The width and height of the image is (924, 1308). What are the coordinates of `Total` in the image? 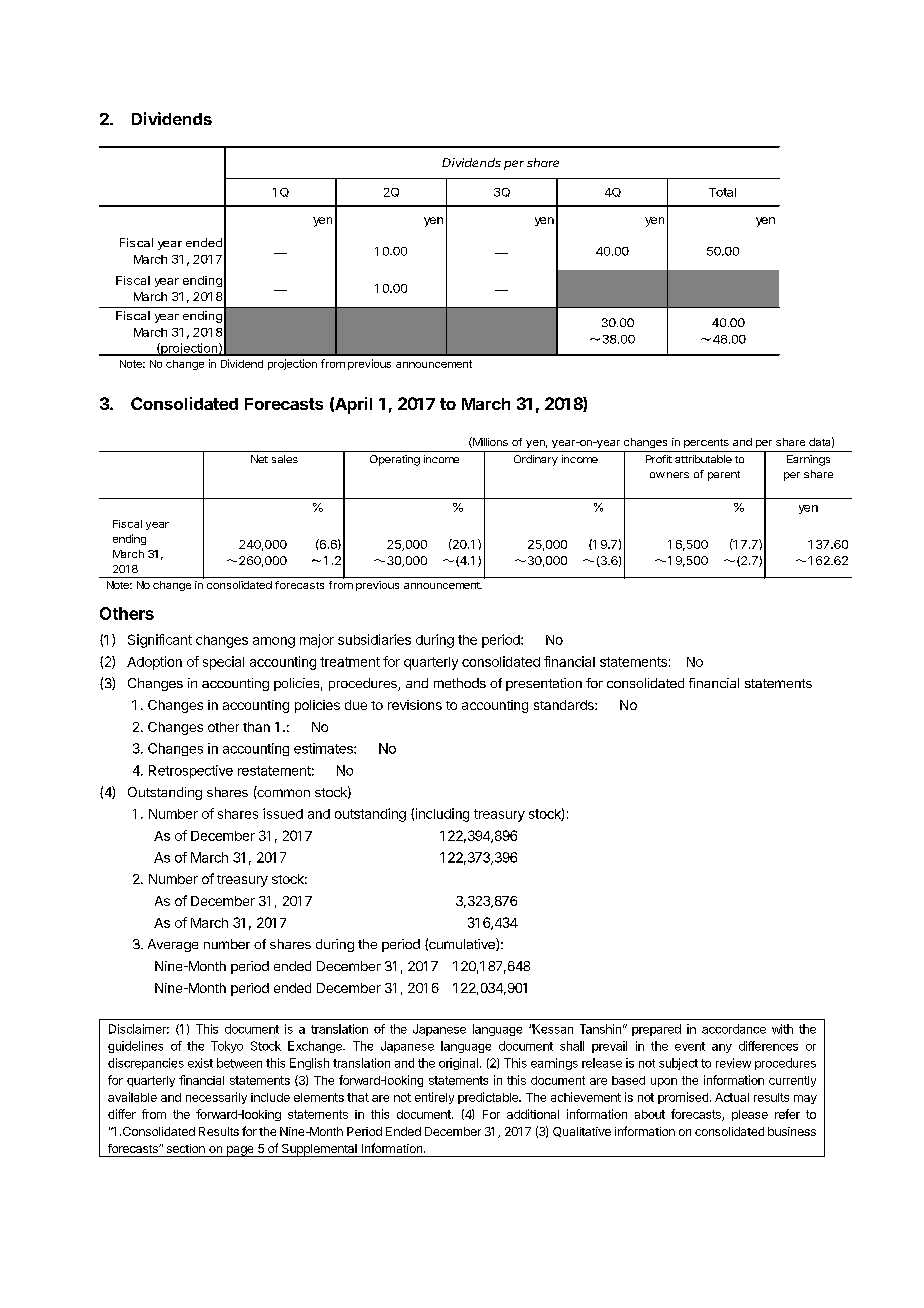 It's located at (722, 192).
